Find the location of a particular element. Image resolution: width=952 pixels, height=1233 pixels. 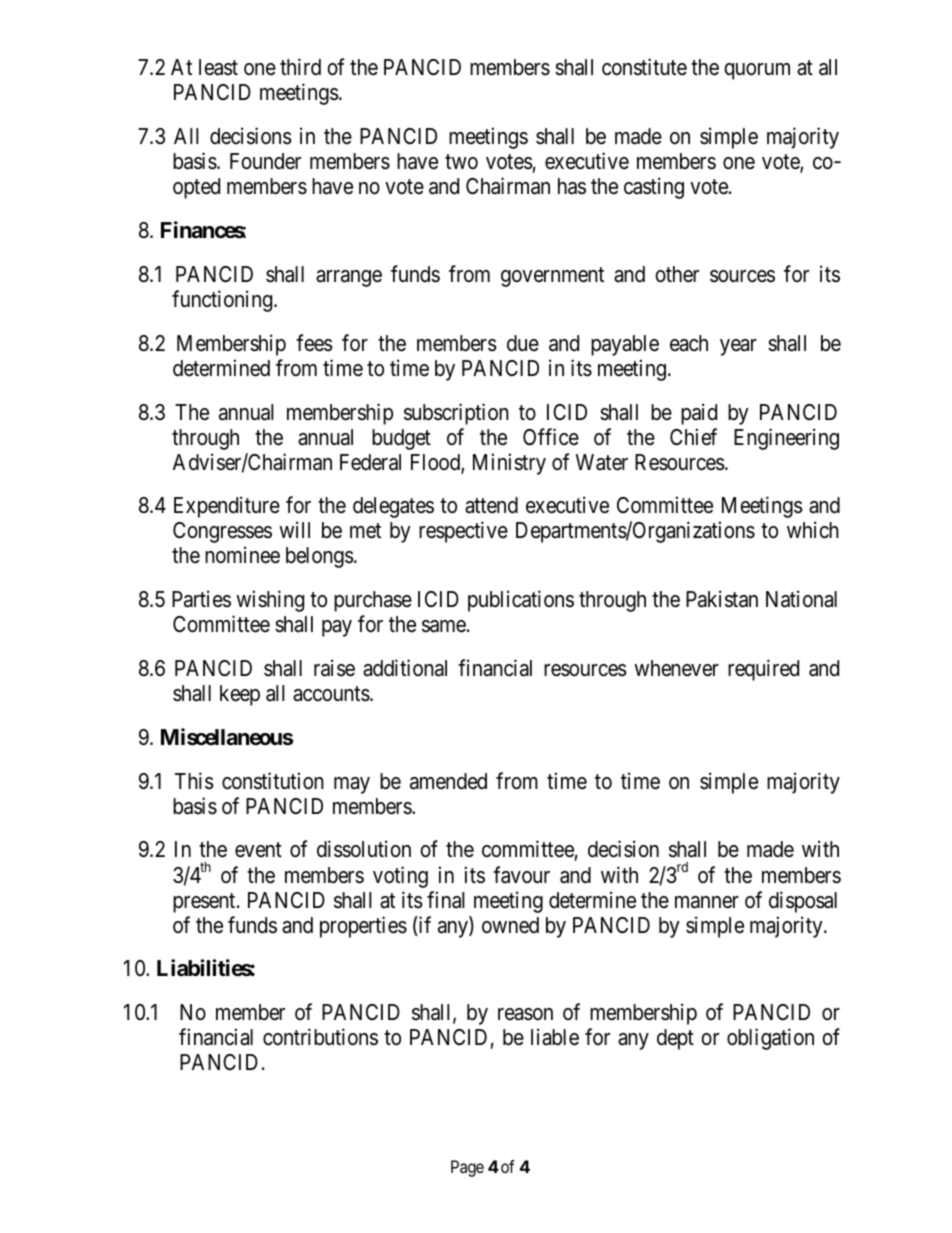

publications is located at coordinates (521, 601).
